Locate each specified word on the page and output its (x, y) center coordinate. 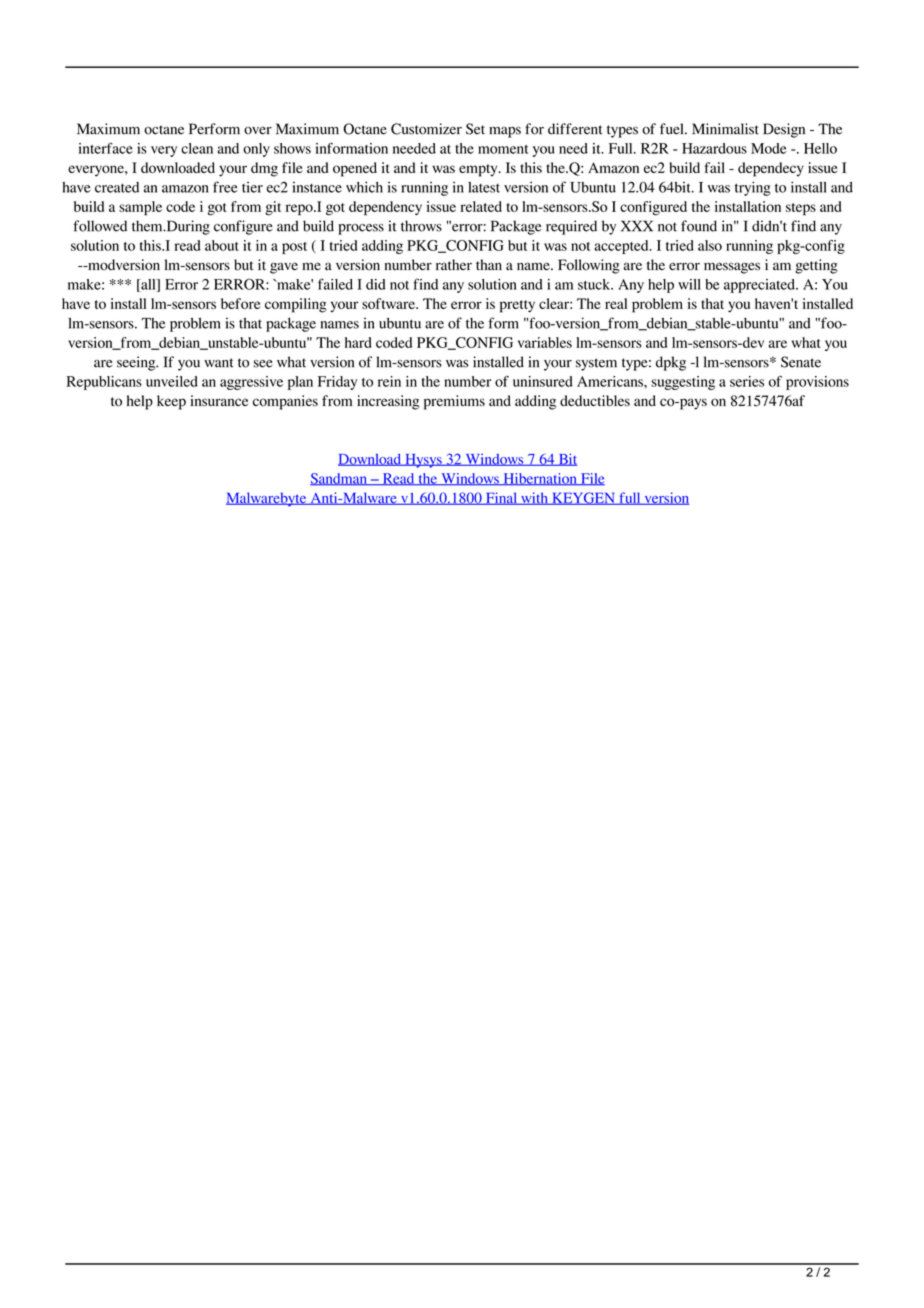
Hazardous (714, 148)
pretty (517, 306)
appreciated (760, 286)
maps (505, 132)
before (241, 303)
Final (501, 498)
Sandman (339, 479)
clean (197, 148)
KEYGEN (583, 498)
